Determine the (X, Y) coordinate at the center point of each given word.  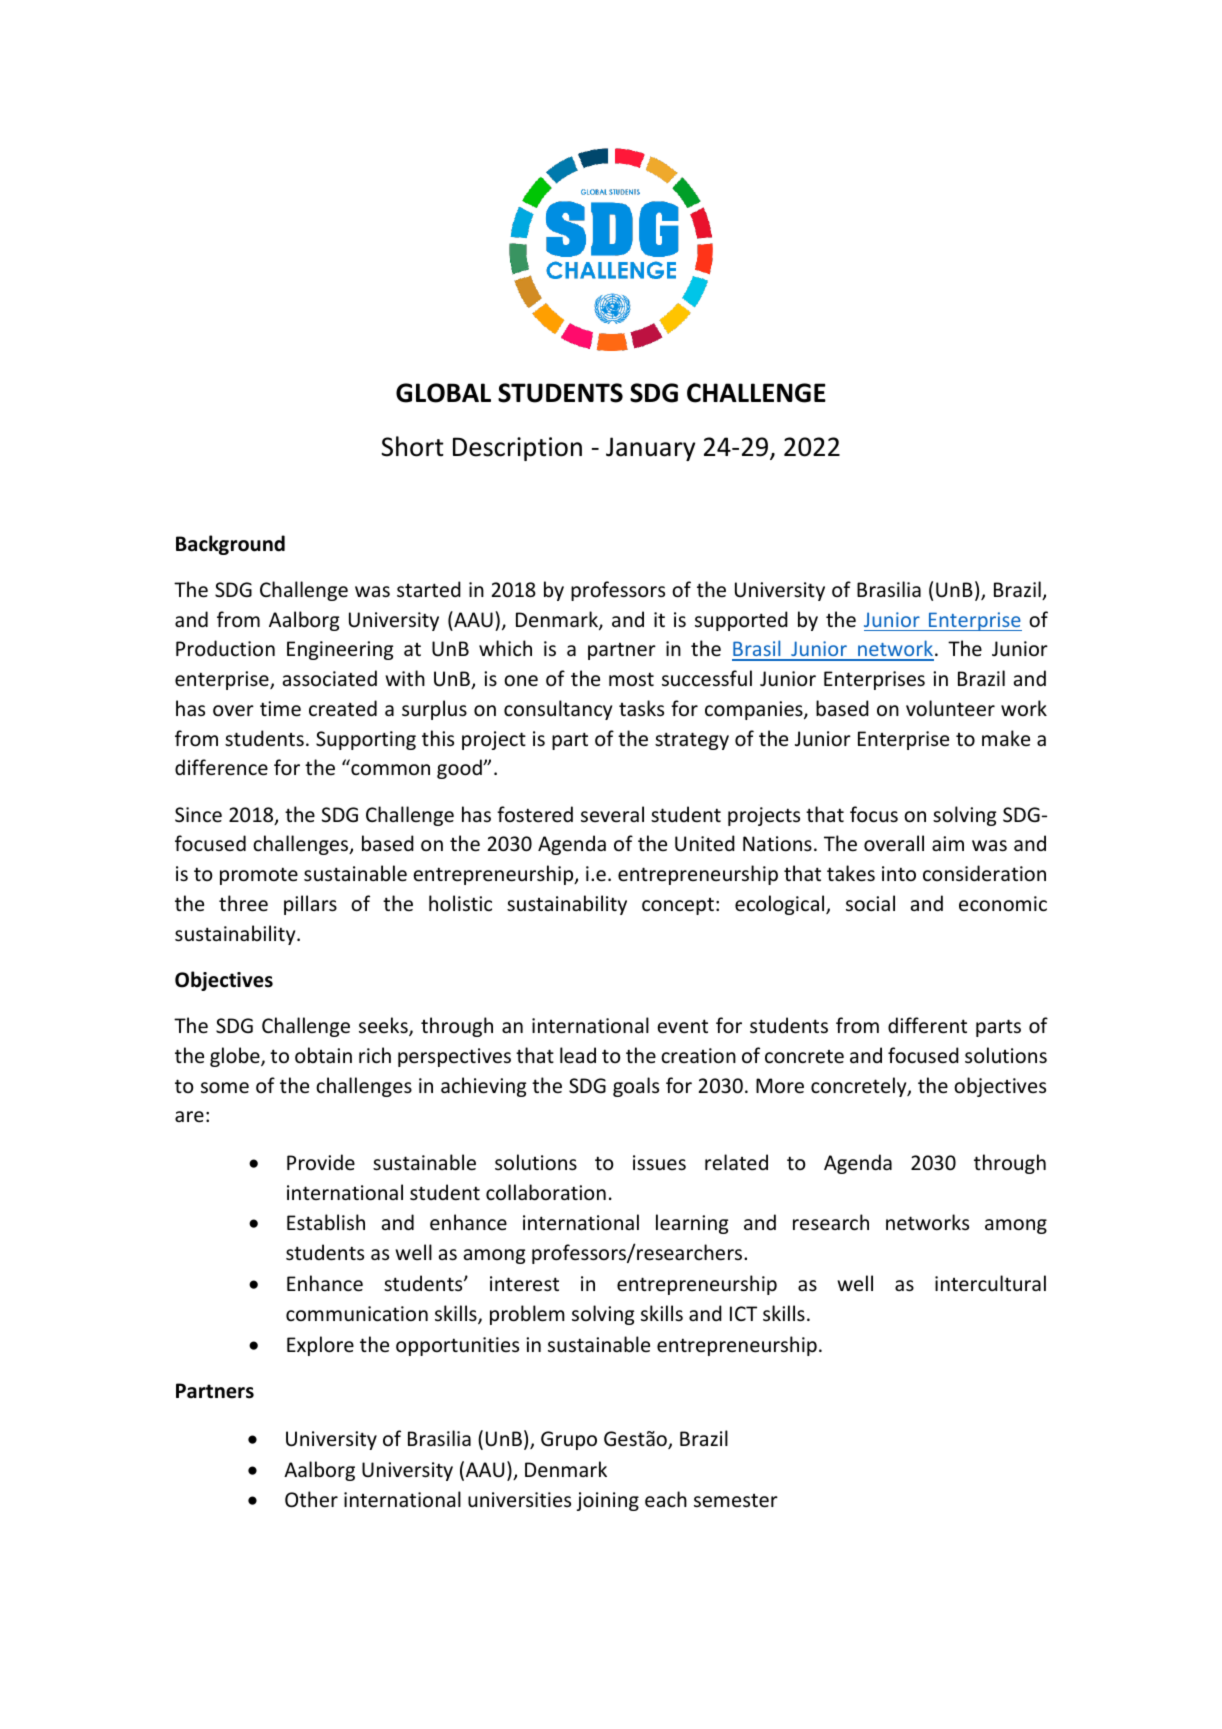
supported (741, 621)
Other (311, 1499)
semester (736, 1501)
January (650, 449)
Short (412, 446)
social (870, 903)
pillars (310, 905)
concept (678, 906)
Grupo (569, 1440)
